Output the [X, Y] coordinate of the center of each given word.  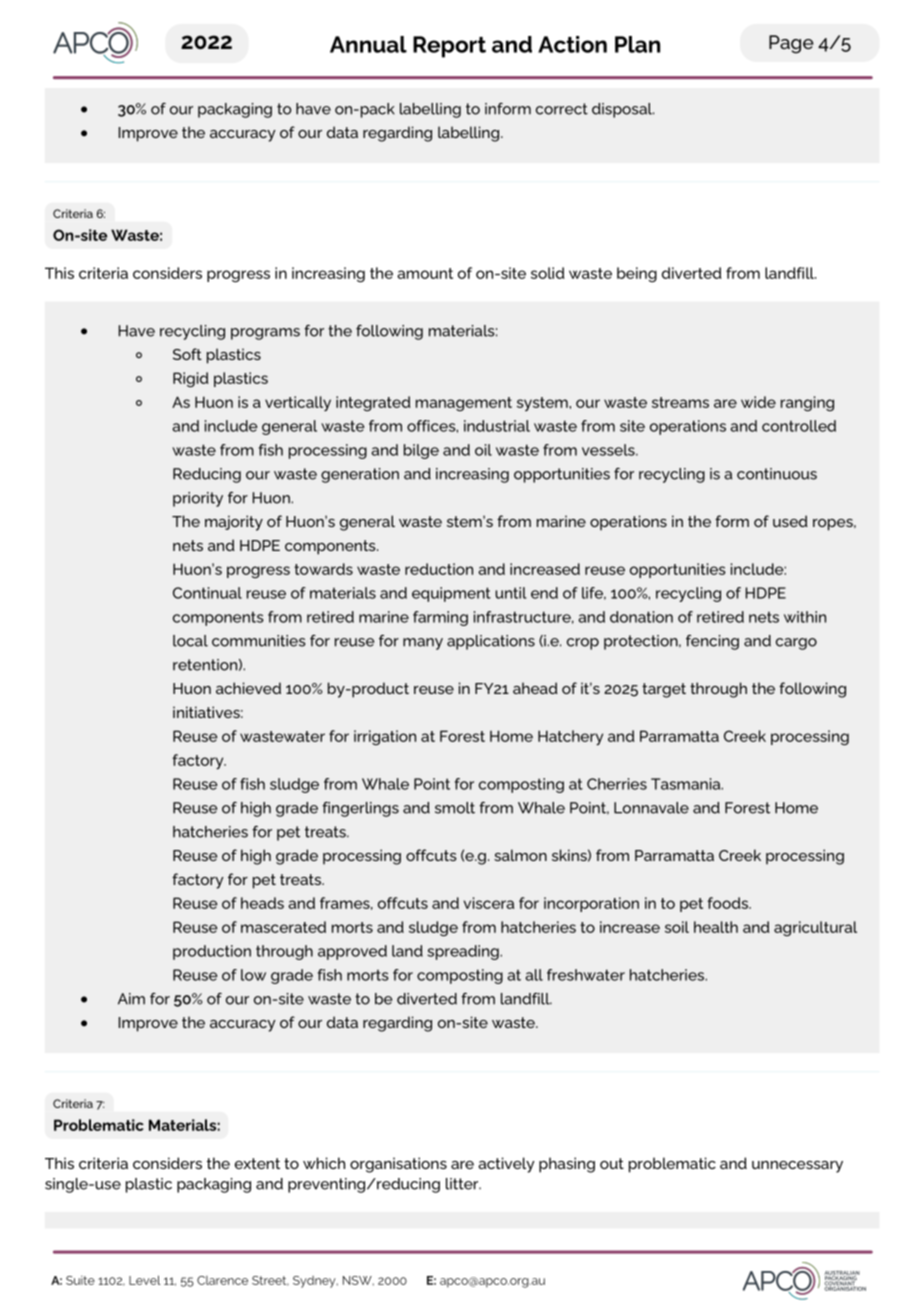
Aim [131, 999]
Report [449, 47]
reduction [439, 569]
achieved [248, 688]
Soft [187, 354]
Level [145, 1280]
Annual [368, 44]
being [637, 274]
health [716, 927]
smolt [455, 808]
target [664, 690]
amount [425, 273]
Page [791, 44]
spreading [464, 952]
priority [198, 499]
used [790, 521]
